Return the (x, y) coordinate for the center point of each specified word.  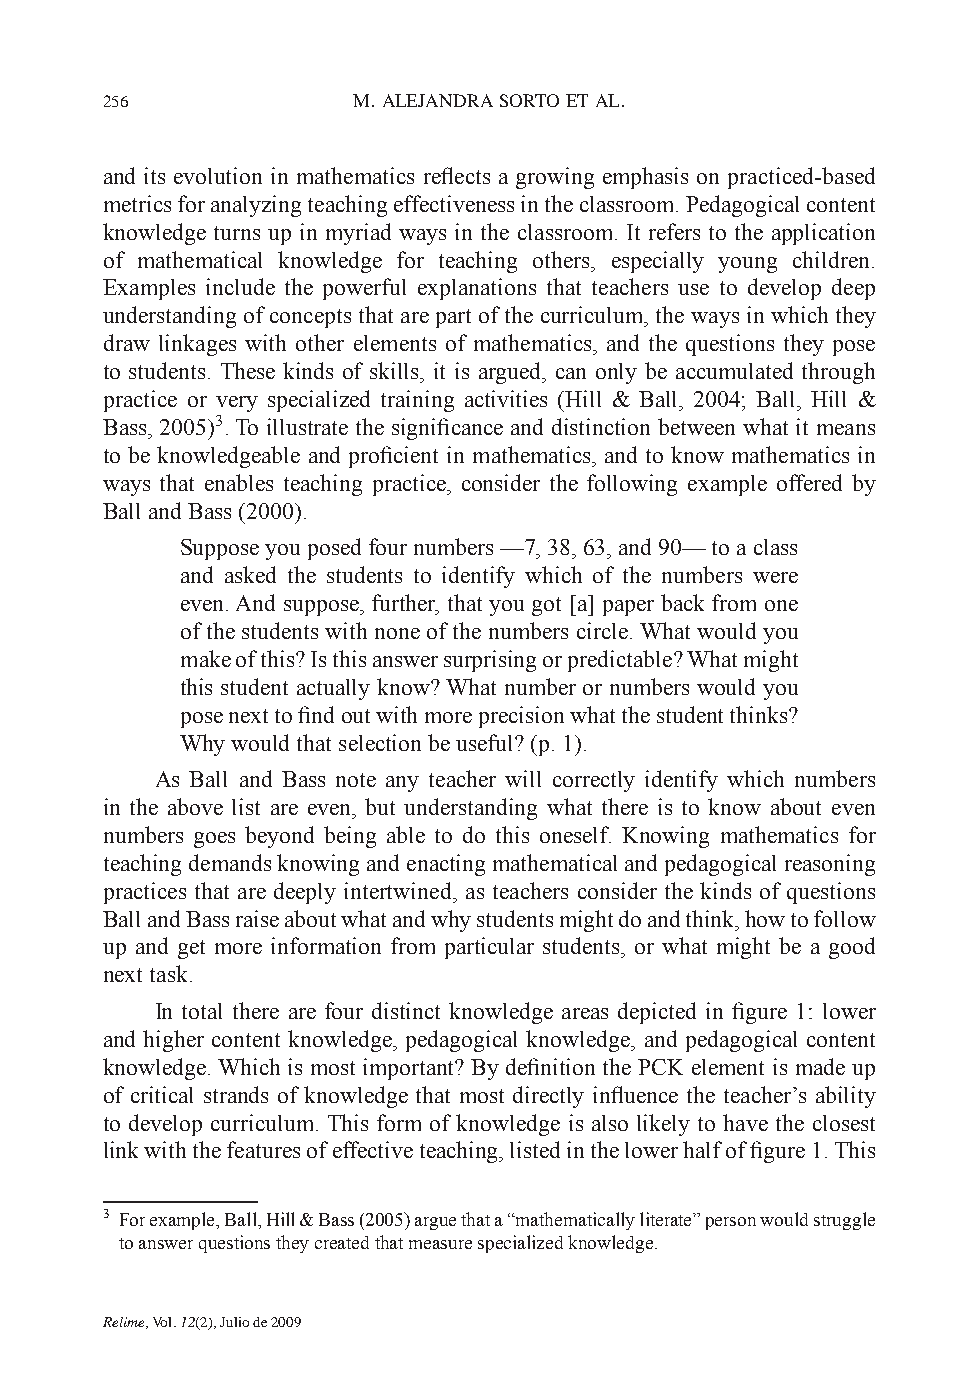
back (682, 602)
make (206, 658)
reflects (457, 175)
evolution (218, 175)
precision (521, 717)
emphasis (645, 178)
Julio (234, 1322)
